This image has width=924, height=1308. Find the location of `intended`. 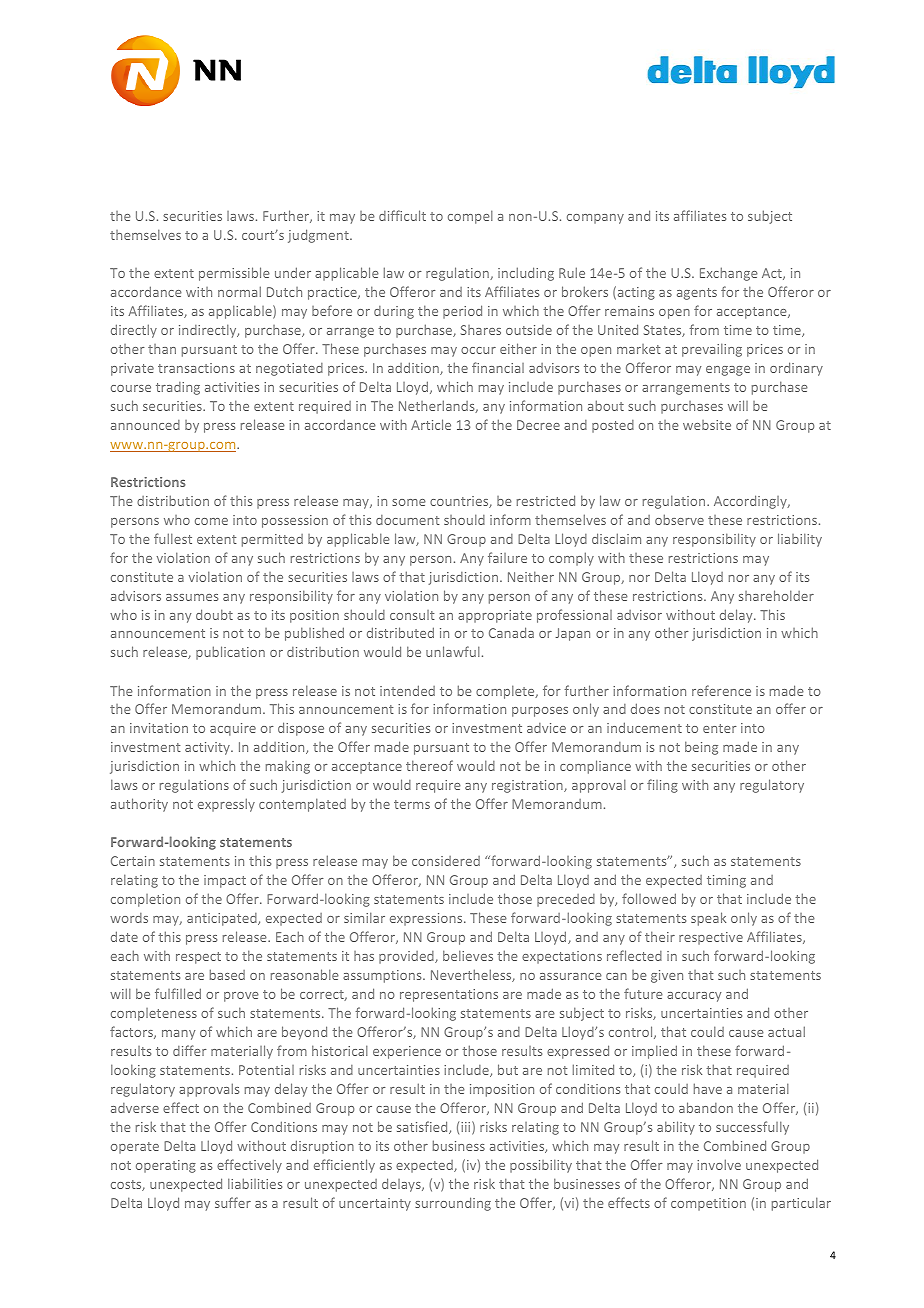

intended is located at coordinates (407, 690).
